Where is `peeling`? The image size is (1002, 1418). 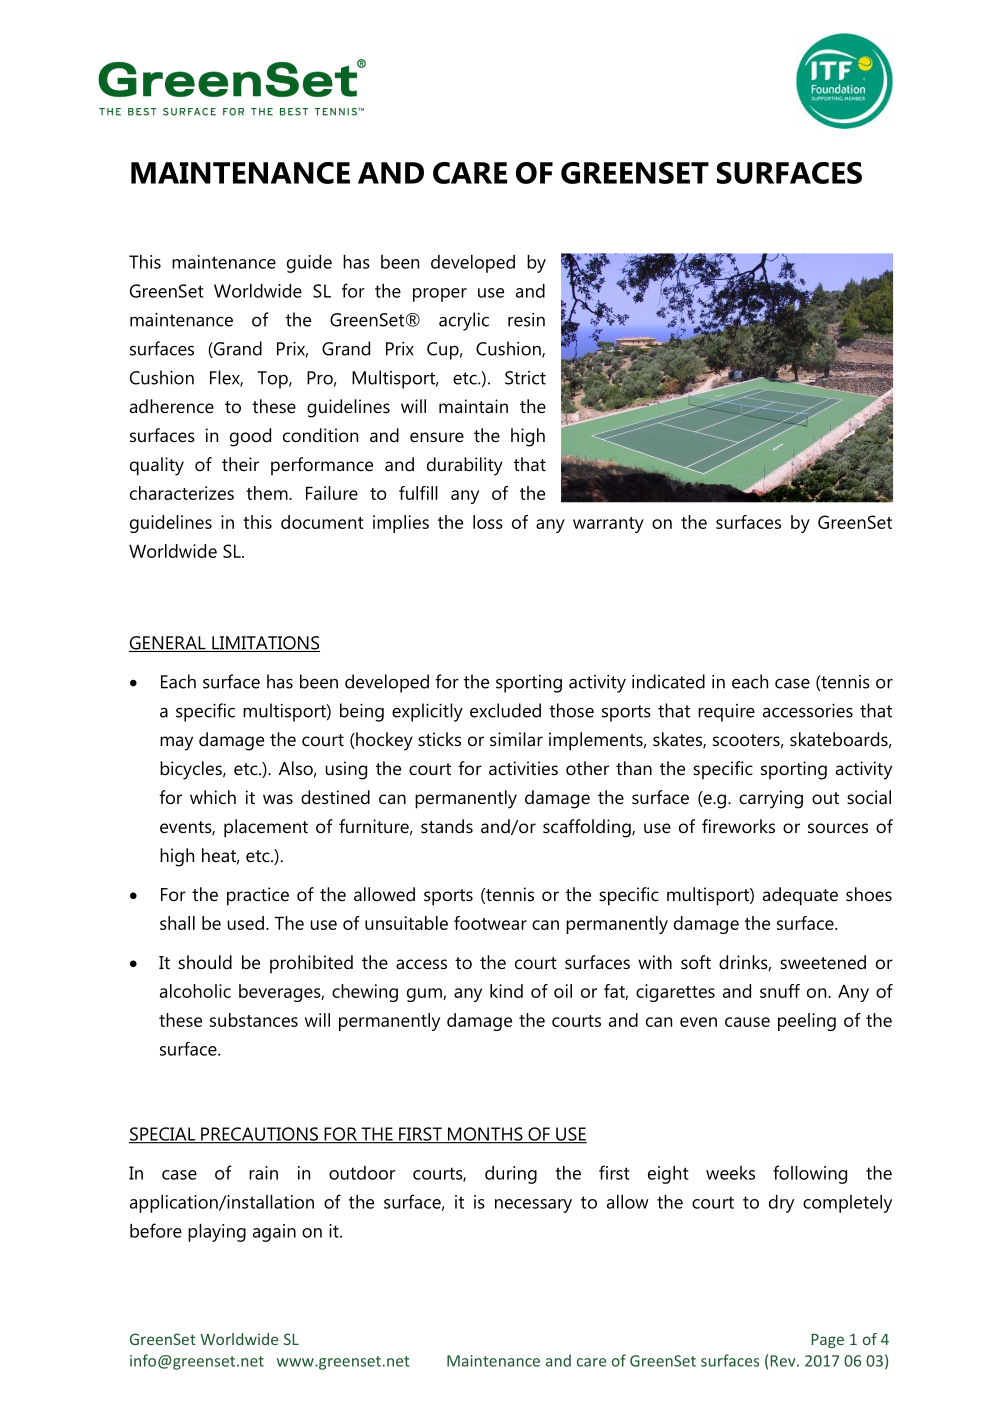
peeling is located at coordinates (807, 1022).
